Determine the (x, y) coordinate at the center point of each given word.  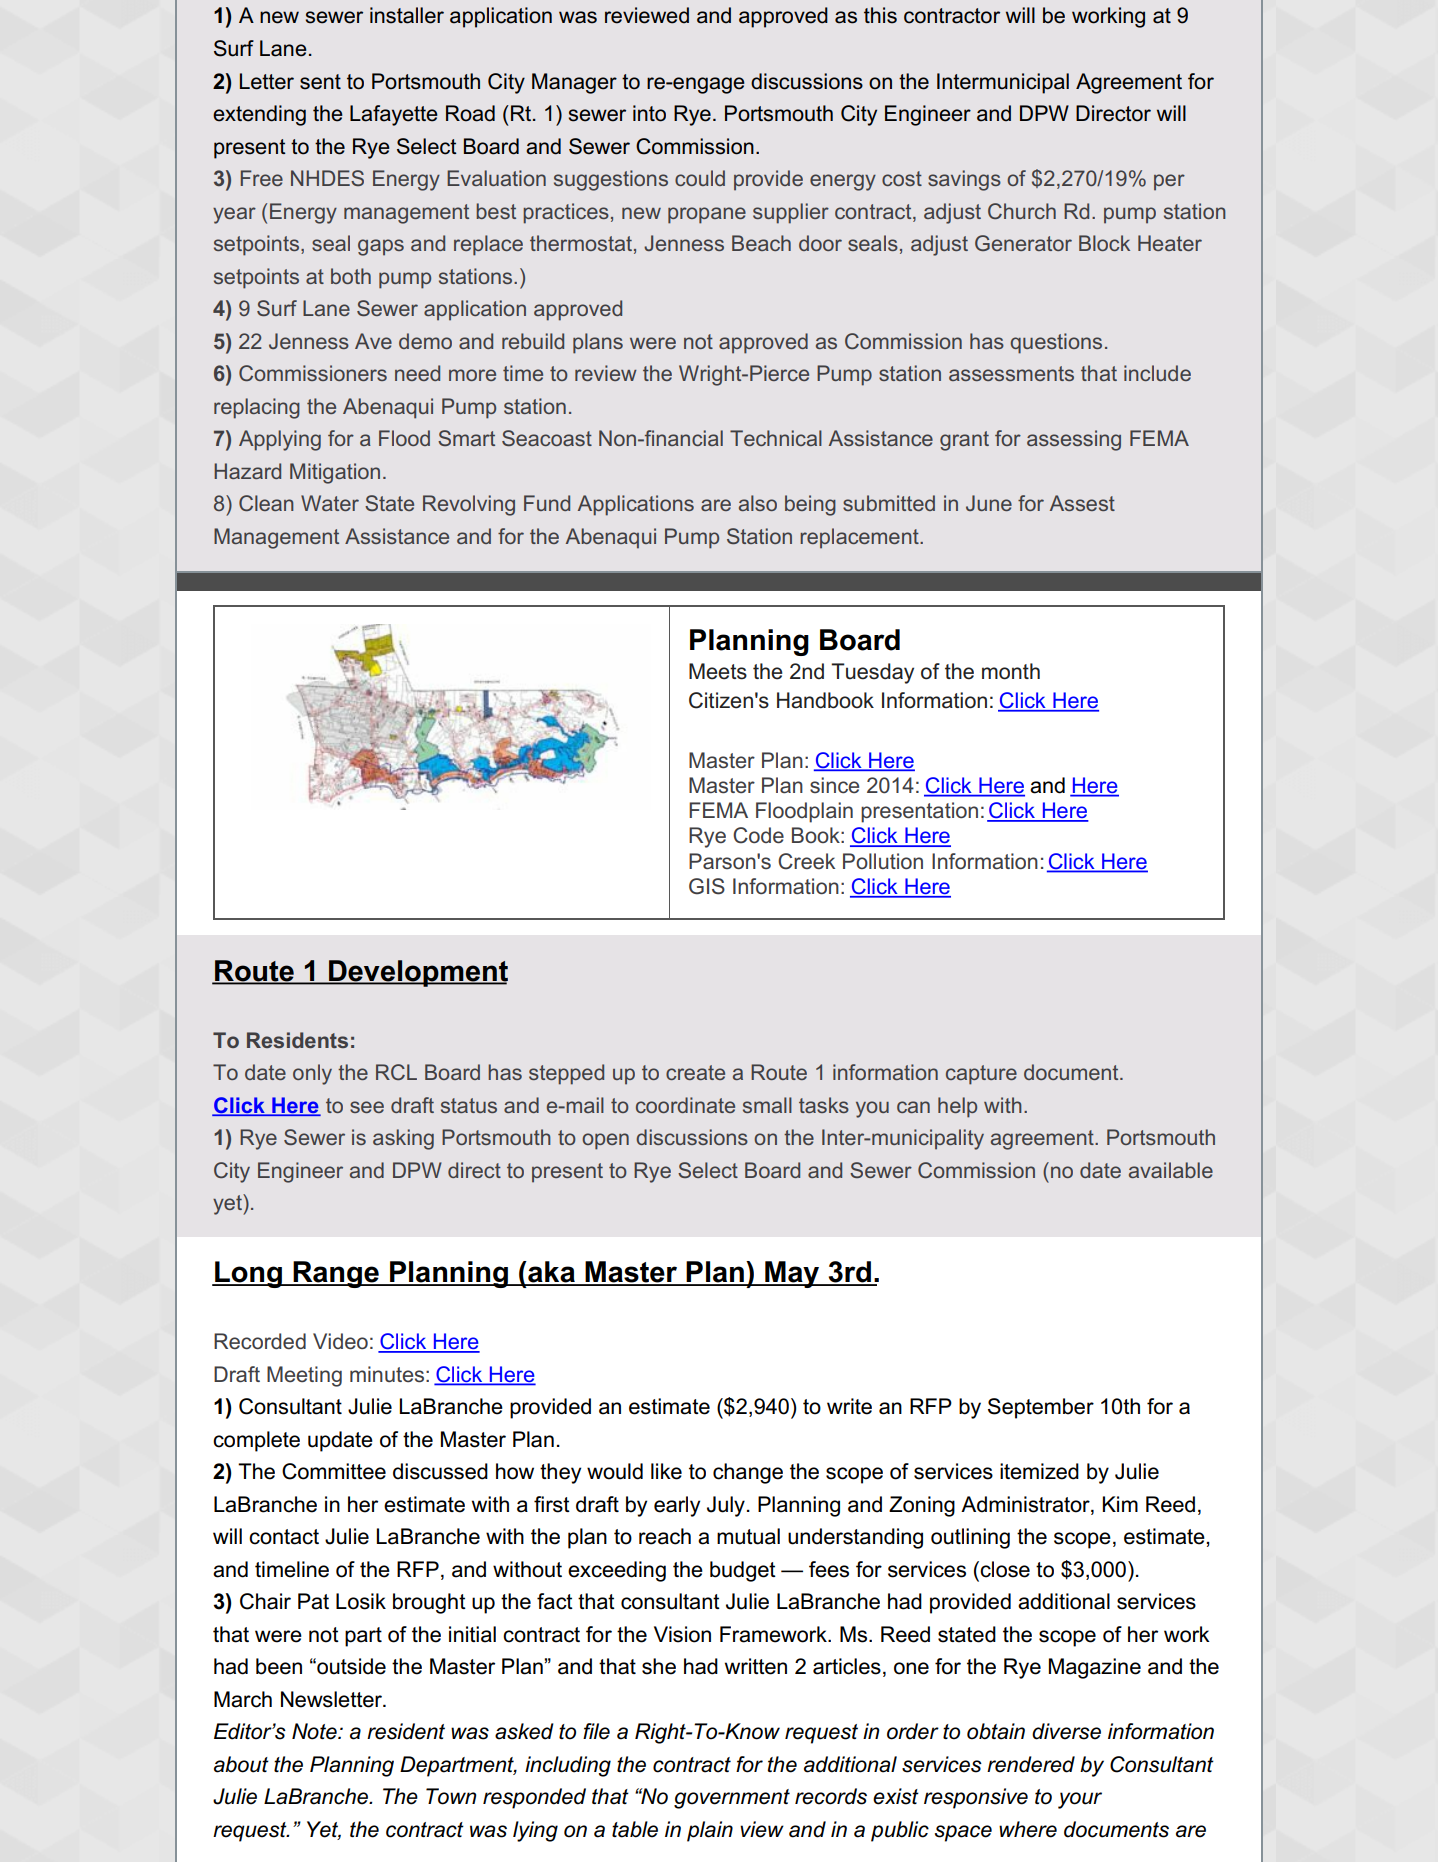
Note (315, 1731)
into (649, 113)
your (1080, 1800)
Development (417, 973)
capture (981, 1075)
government (732, 1799)
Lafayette (394, 115)
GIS (707, 886)
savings (964, 180)
